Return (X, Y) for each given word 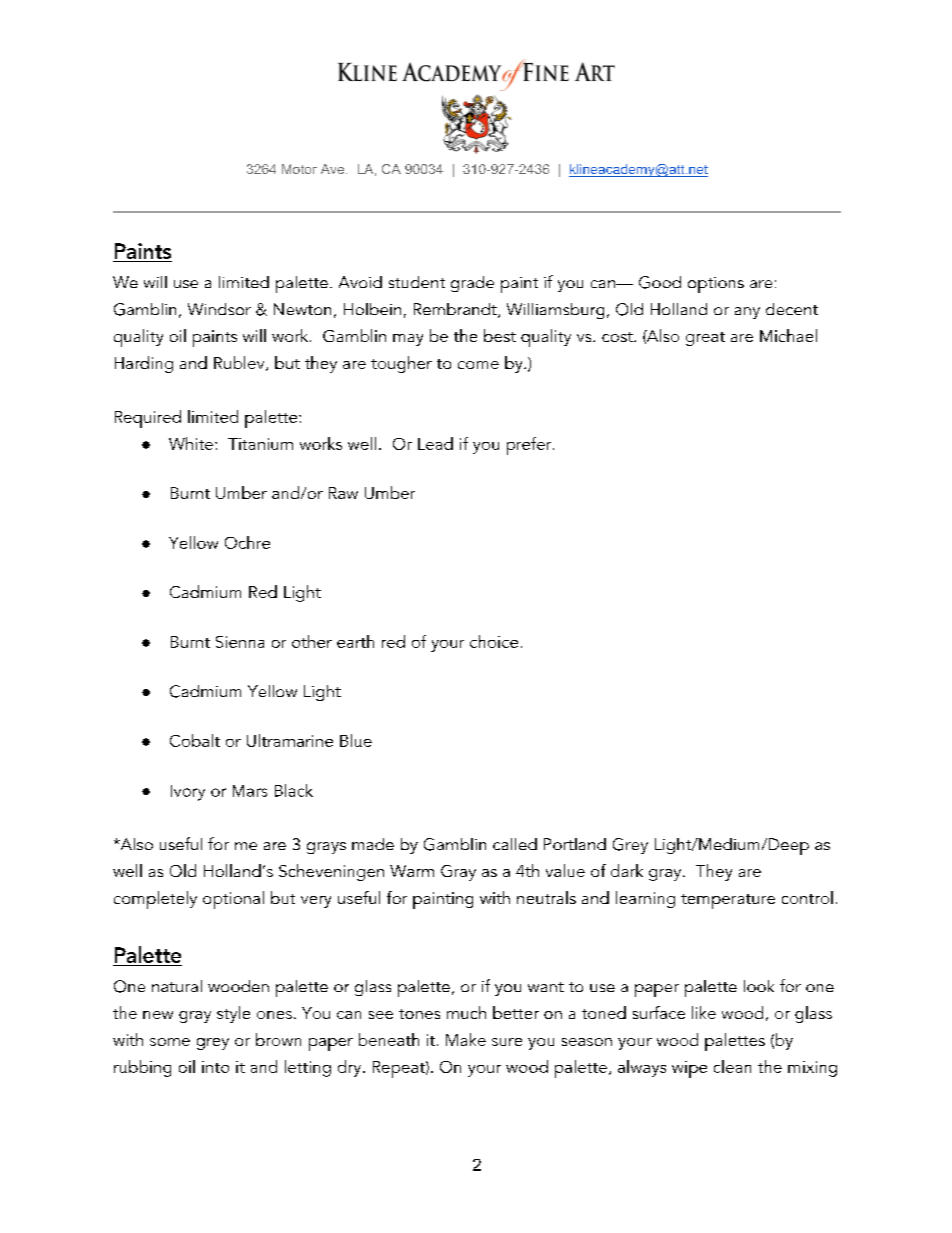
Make (466, 1039)
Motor (299, 169)
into (215, 1067)
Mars (250, 791)
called (515, 844)
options (716, 285)
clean (732, 1066)
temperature (728, 901)
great (705, 339)
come (478, 365)
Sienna (240, 642)
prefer (530, 446)
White (191, 443)
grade (472, 284)
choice (494, 641)
